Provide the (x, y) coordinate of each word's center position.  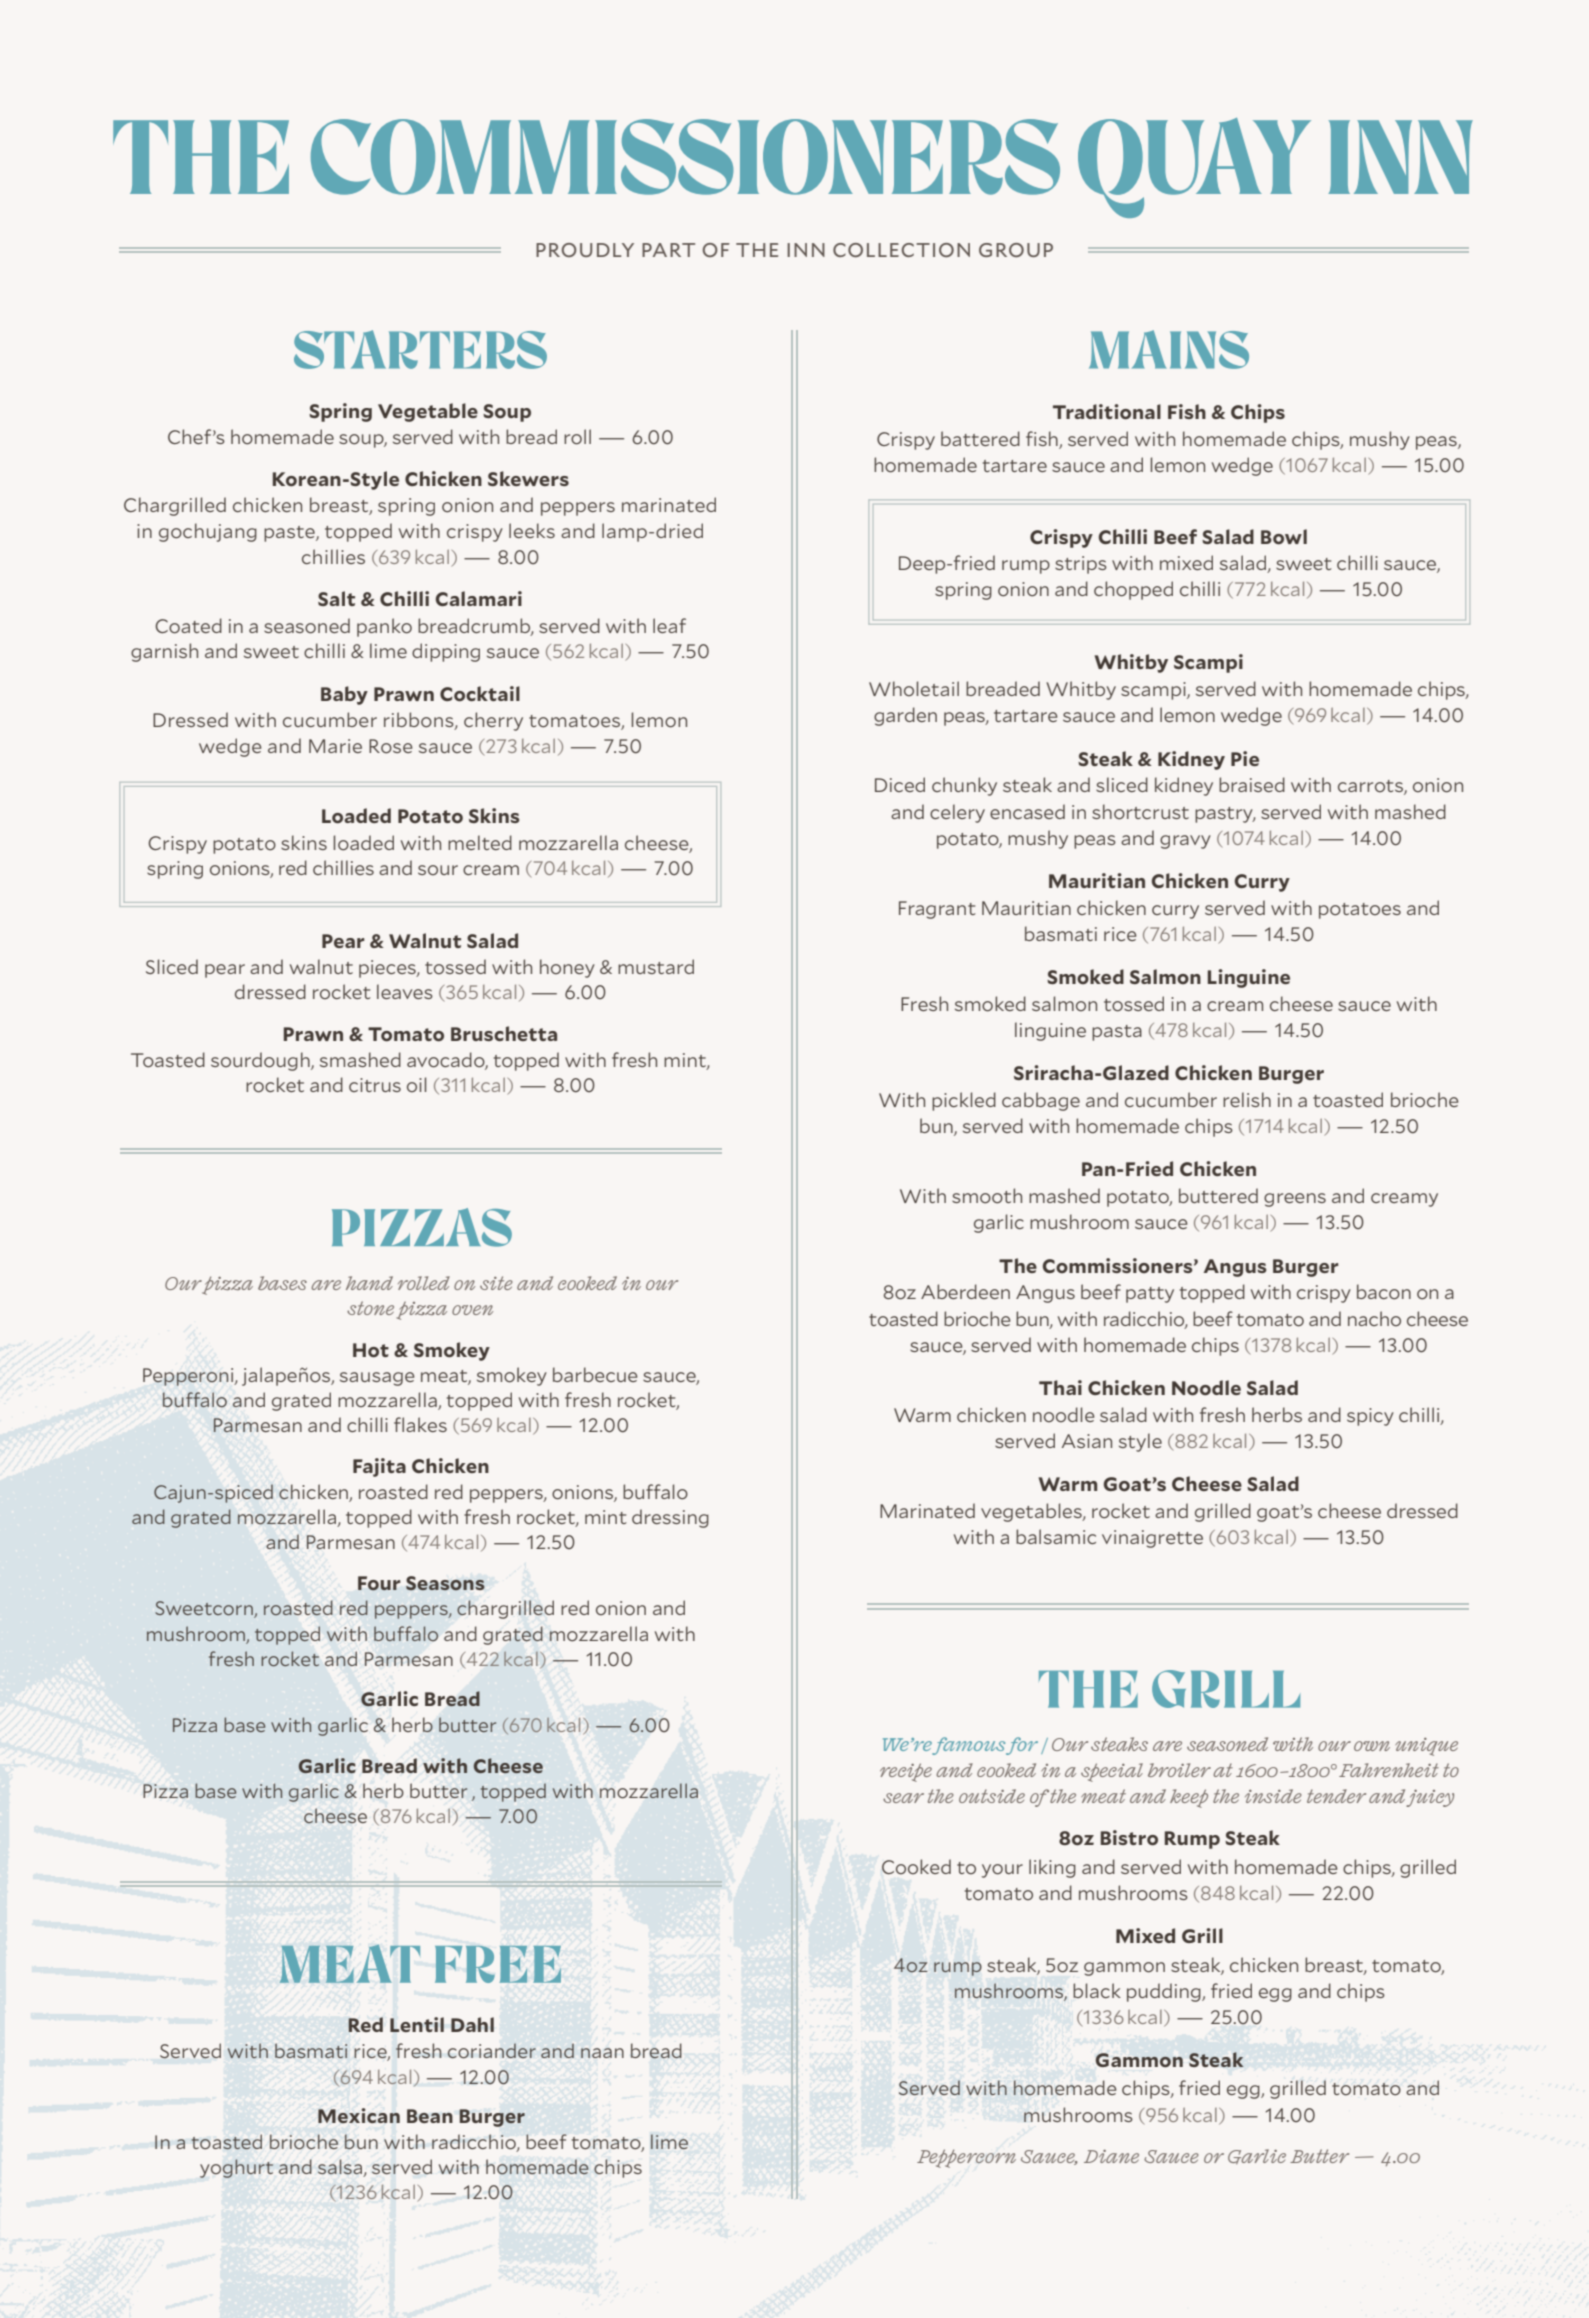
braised (1252, 784)
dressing (670, 1518)
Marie (335, 746)
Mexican (359, 2115)
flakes (420, 1424)
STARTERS (420, 349)
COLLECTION (901, 250)
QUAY (1194, 168)
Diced (900, 784)
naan (602, 2053)
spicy (1370, 1417)
